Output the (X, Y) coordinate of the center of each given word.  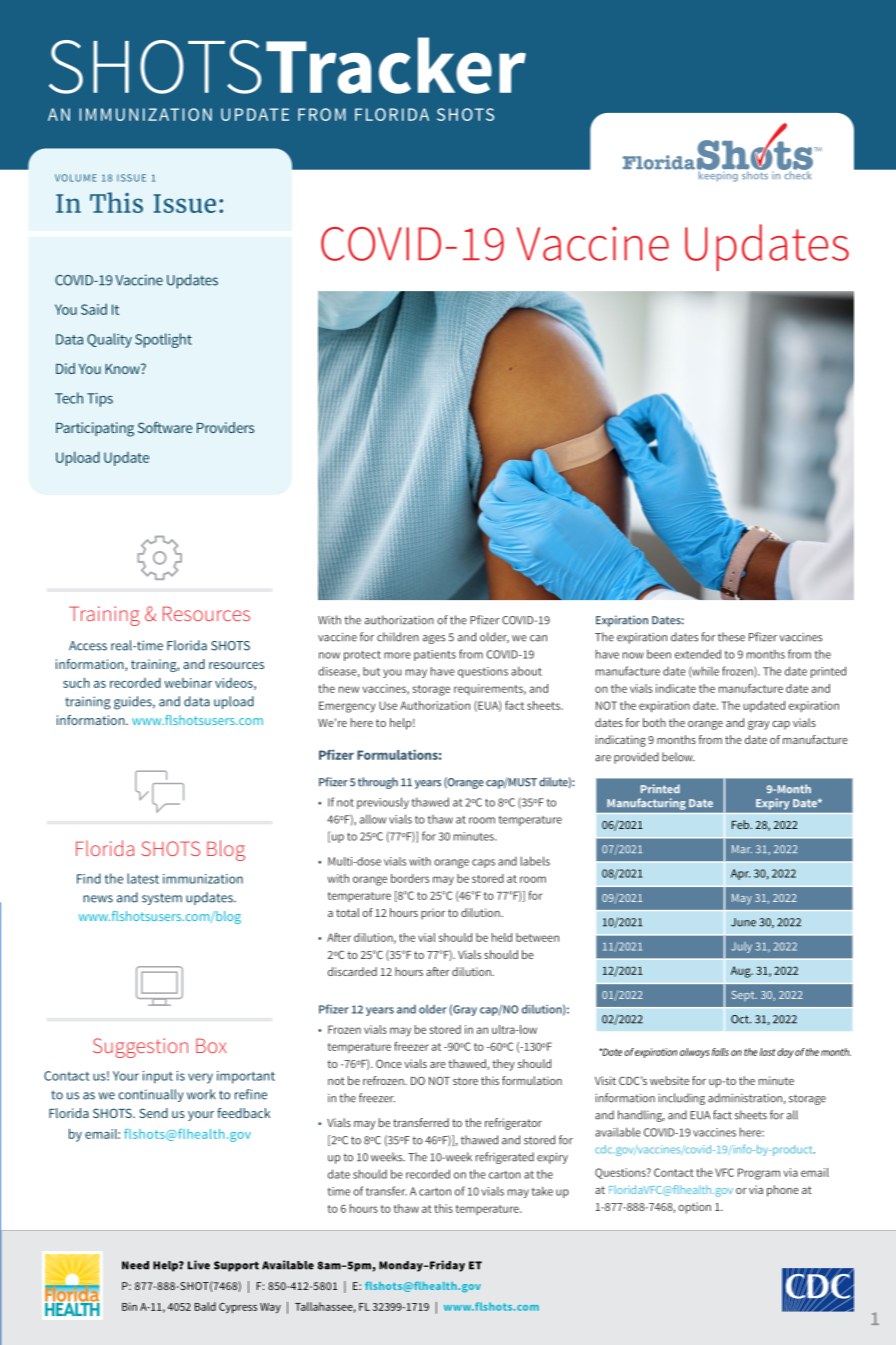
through (378, 783)
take (542, 1191)
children (398, 637)
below (678, 757)
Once (389, 1063)
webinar (188, 683)
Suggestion (140, 1048)
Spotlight (163, 340)
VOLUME (76, 178)
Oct (741, 1019)
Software (165, 427)
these (731, 637)
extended (698, 654)
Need (135, 1265)
